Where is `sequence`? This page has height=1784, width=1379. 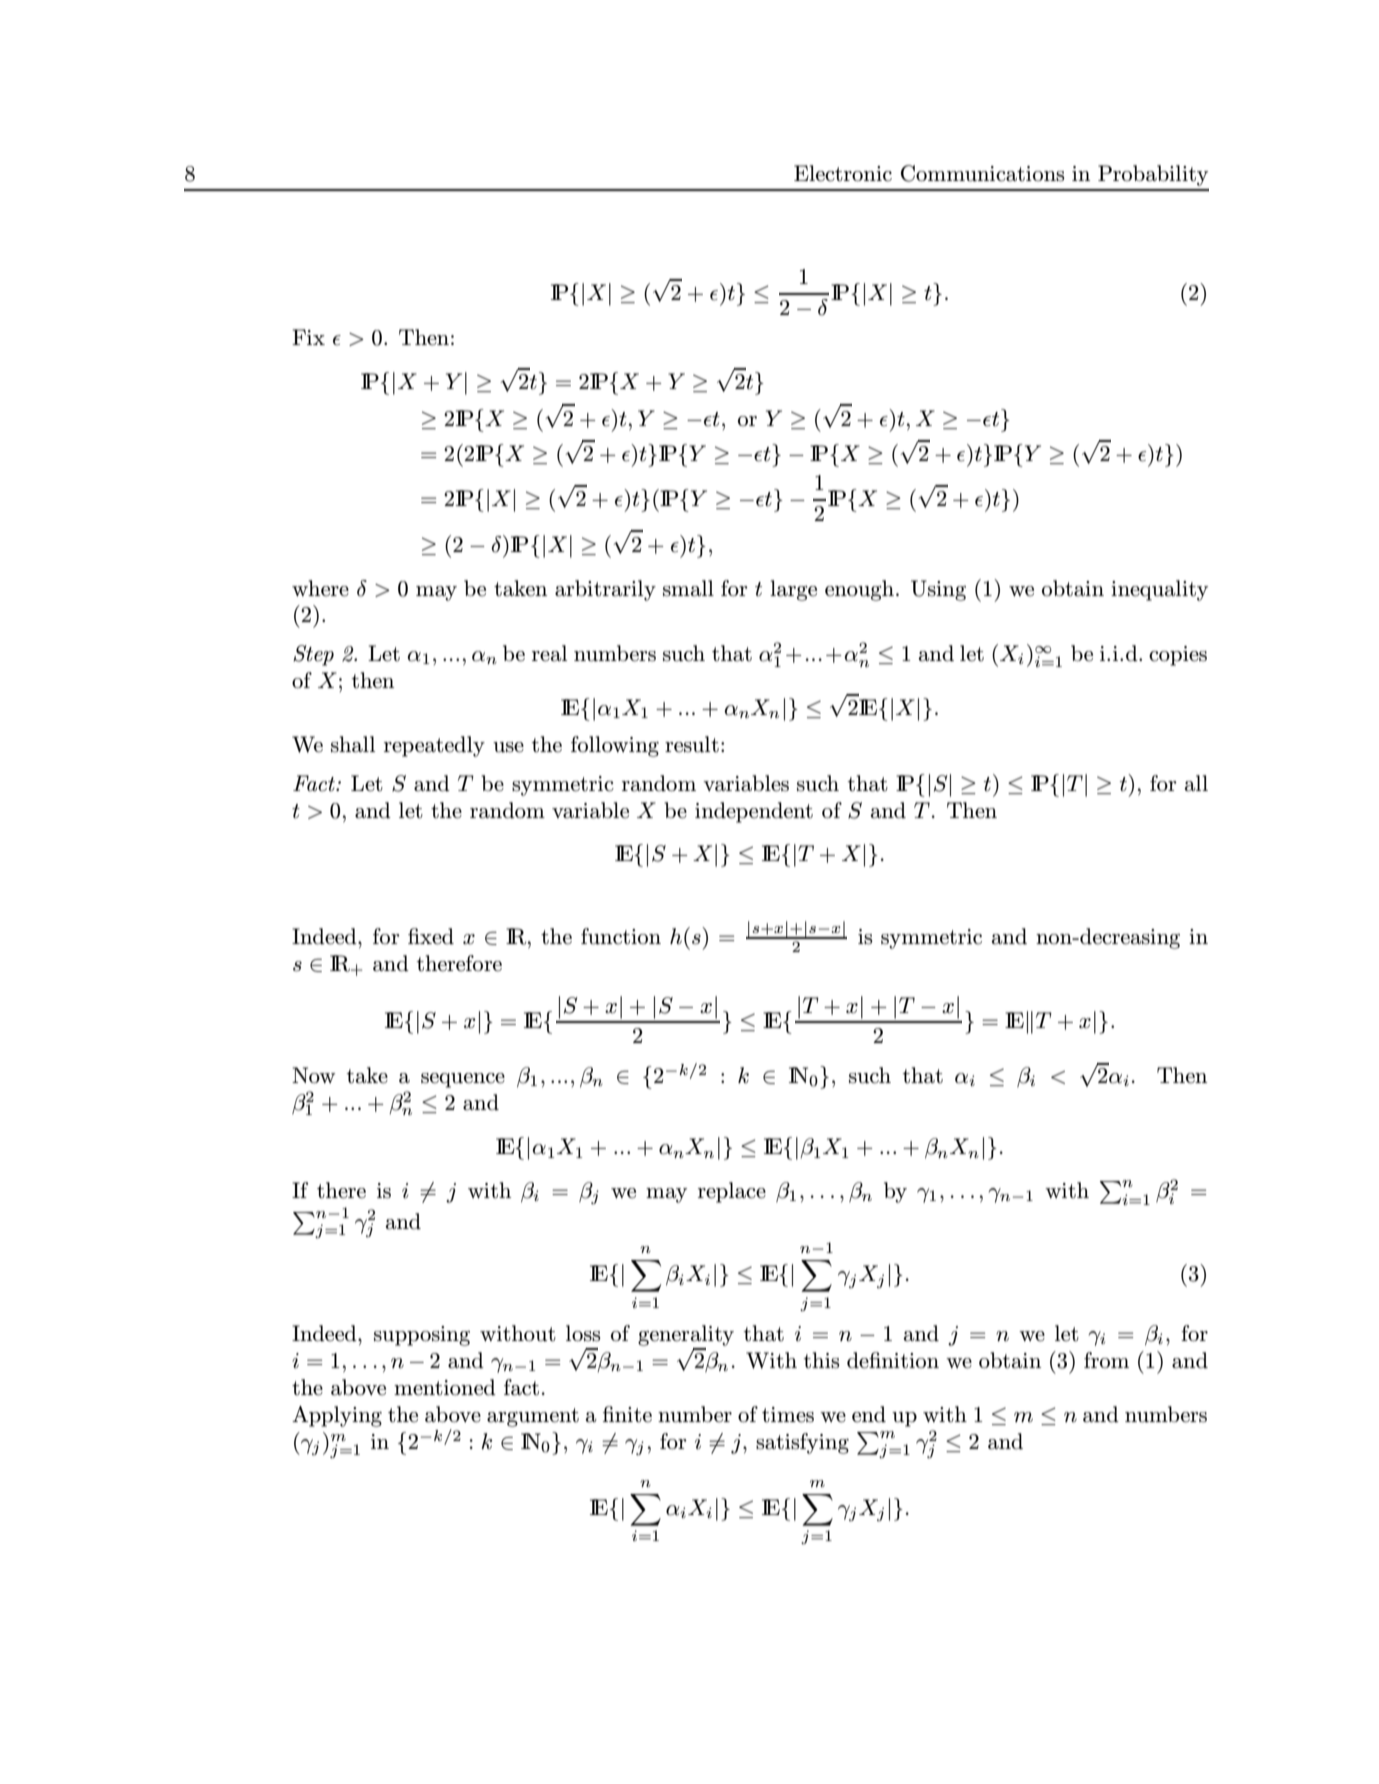
sequence is located at coordinates (463, 1080).
